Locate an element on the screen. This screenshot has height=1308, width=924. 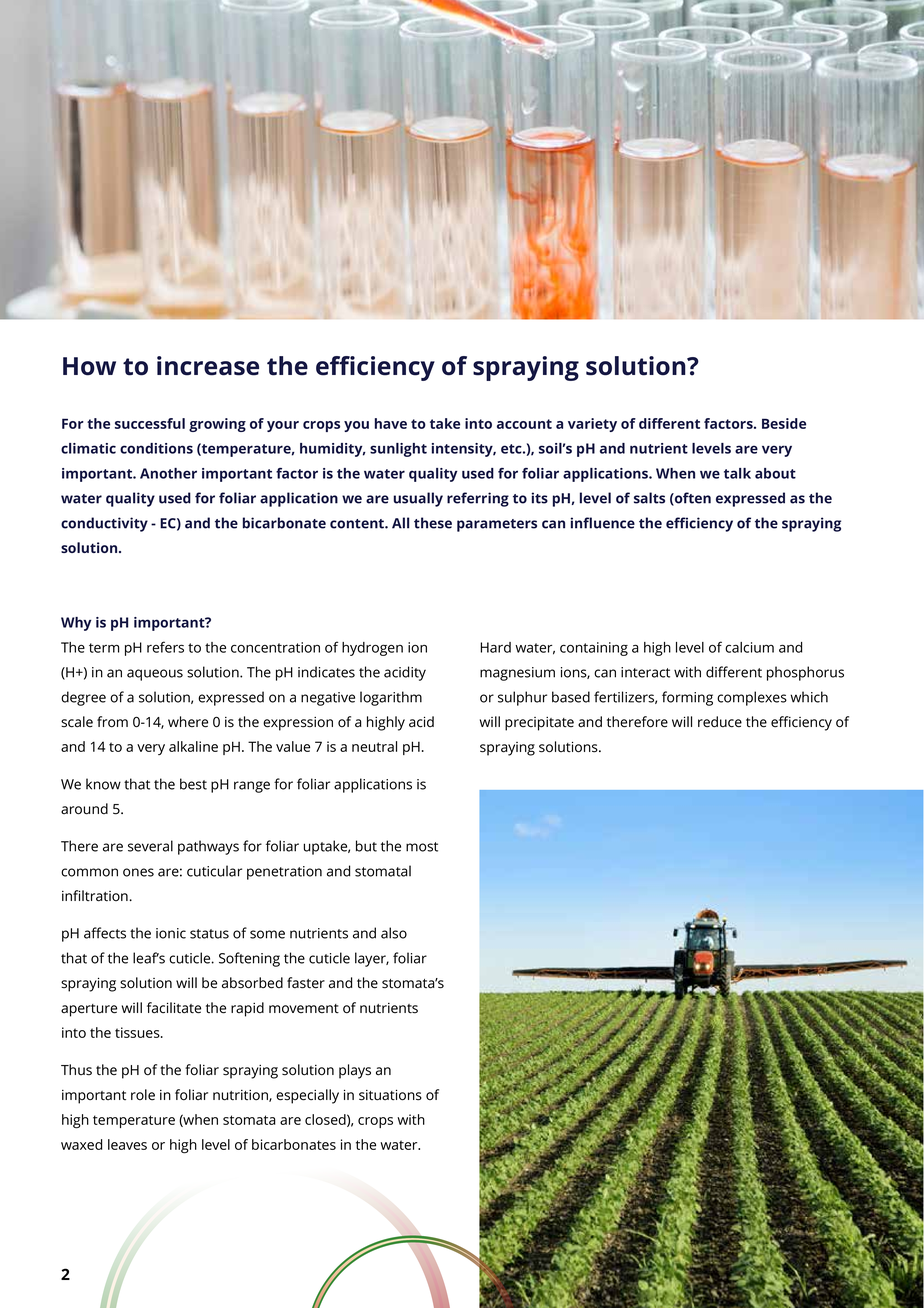
reduce is located at coordinates (720, 722).
